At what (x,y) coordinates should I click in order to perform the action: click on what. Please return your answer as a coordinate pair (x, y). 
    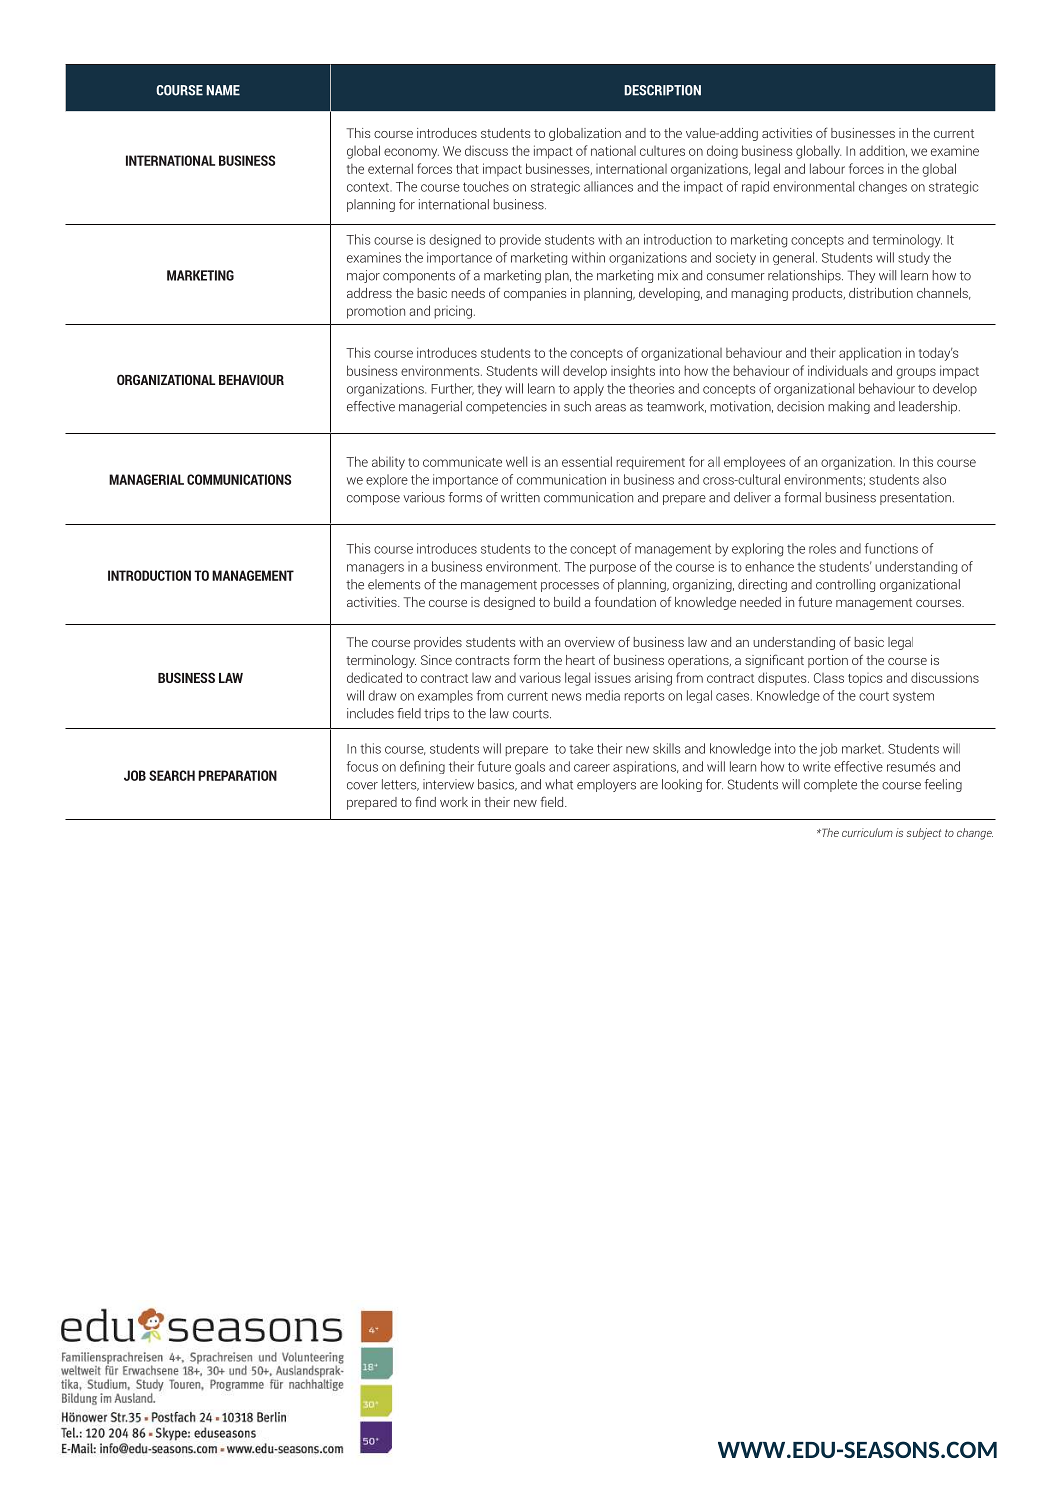
    Looking at the image, I should click on (559, 784).
